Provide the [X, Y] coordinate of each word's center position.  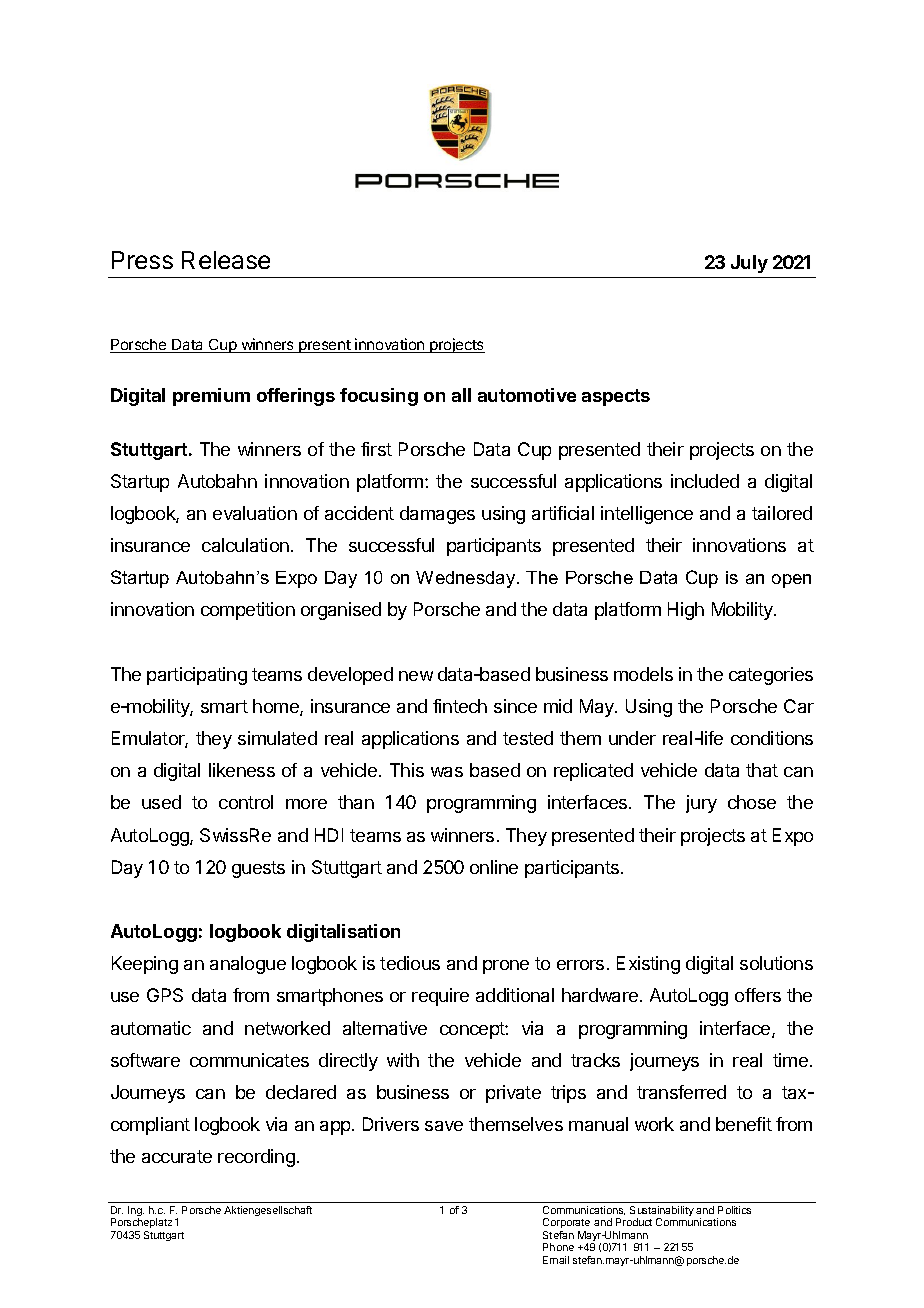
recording [256, 1158]
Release [226, 260]
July [749, 264]
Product [634, 1222]
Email [556, 1260]
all [461, 395]
